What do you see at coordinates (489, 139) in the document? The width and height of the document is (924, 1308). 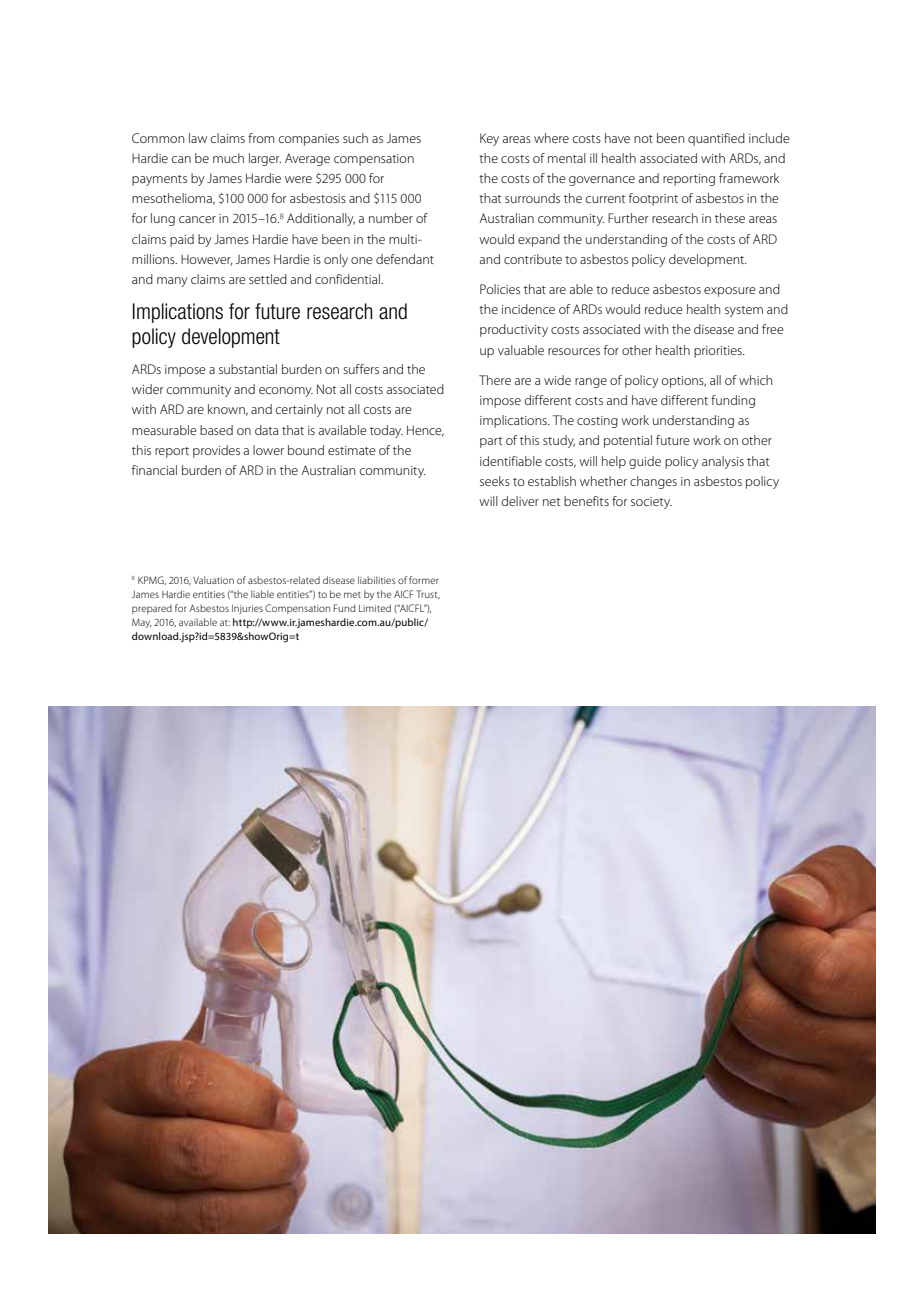 I see `Key` at bounding box center [489, 139].
